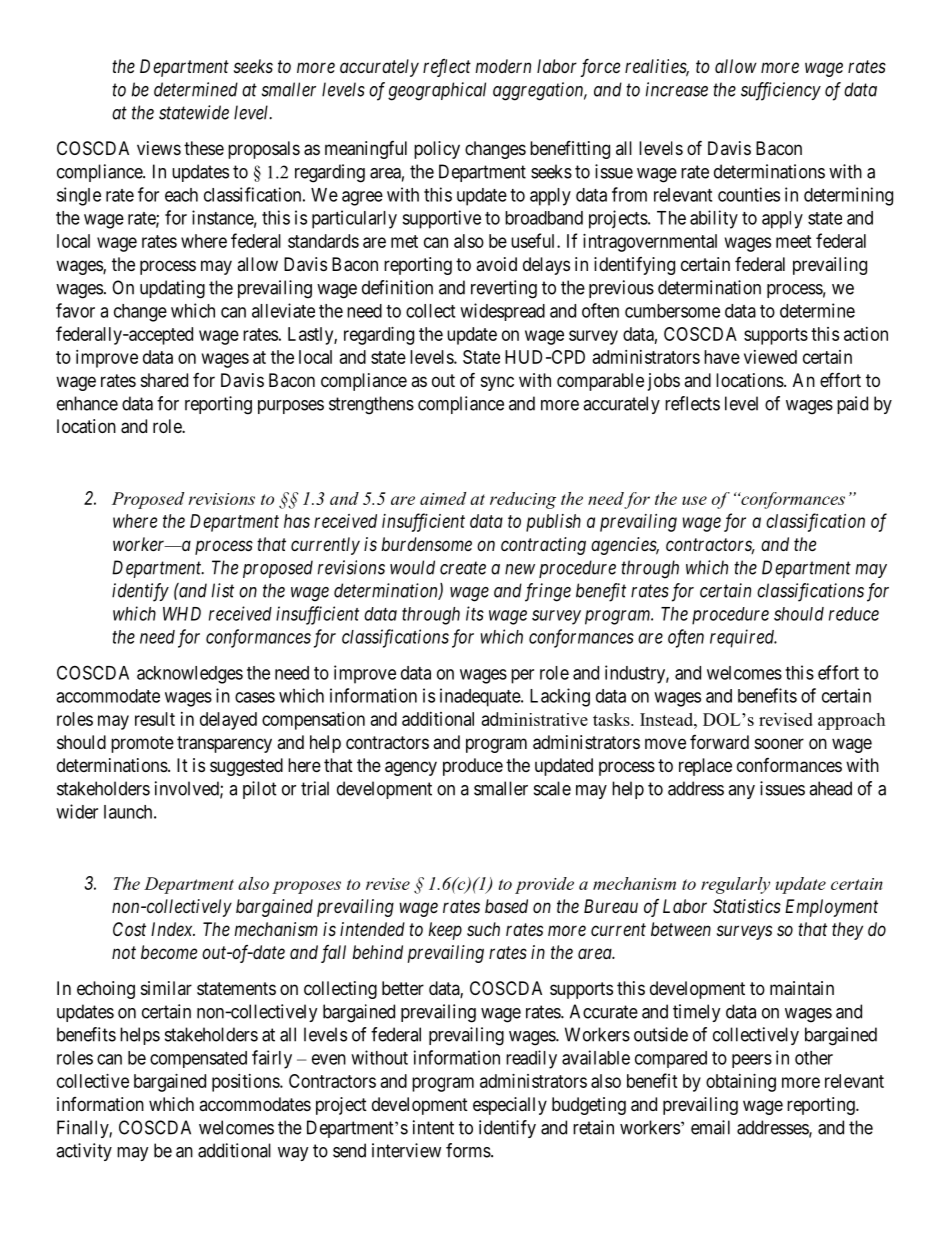 The image size is (952, 1233). What do you see at coordinates (497, 383) in the screenshot?
I see `sync` at bounding box center [497, 383].
